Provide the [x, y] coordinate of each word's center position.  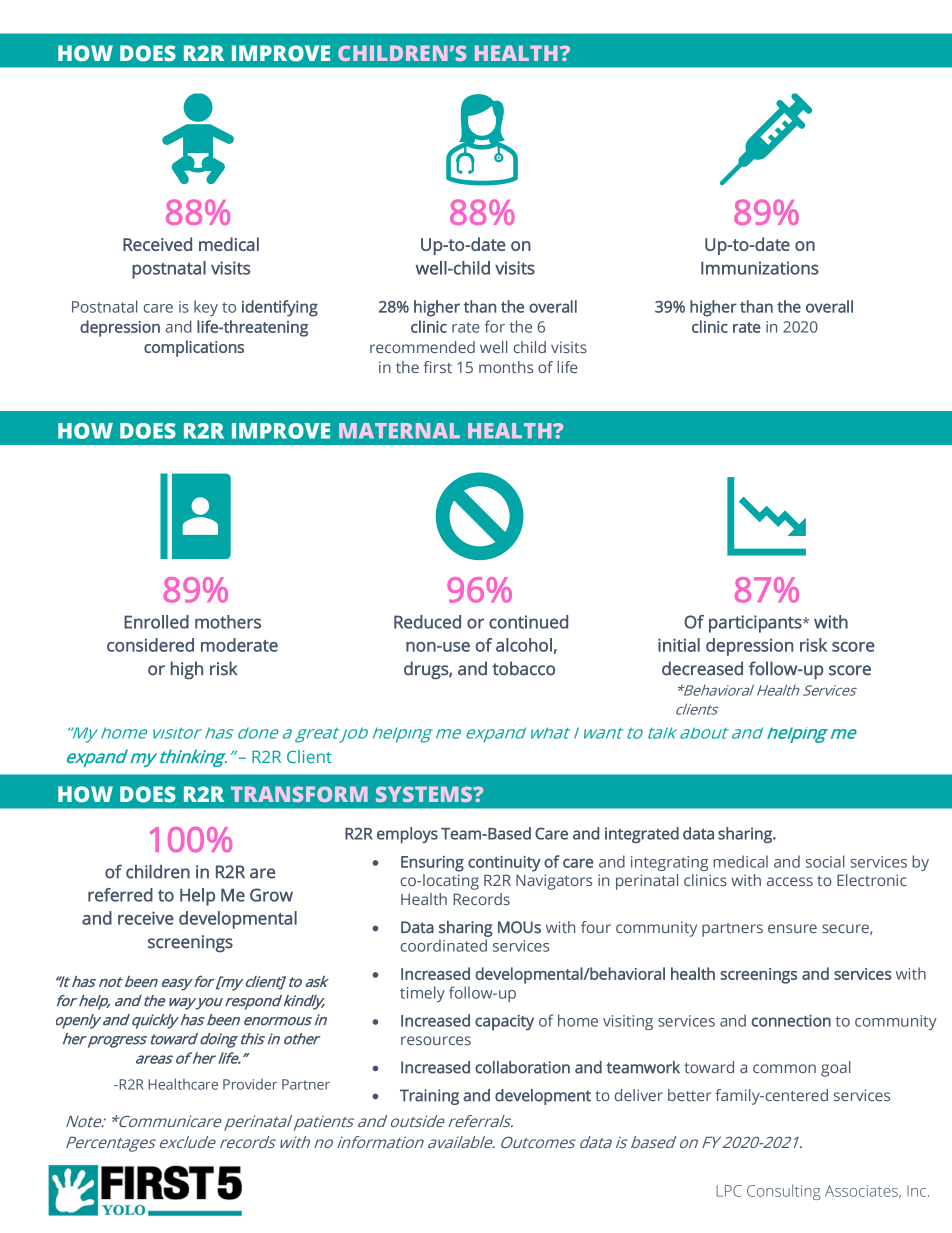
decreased [702, 668]
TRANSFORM [299, 794]
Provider [250, 1084]
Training [429, 1097]
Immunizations [760, 268]
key [206, 308]
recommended [422, 347]
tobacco [523, 668]
